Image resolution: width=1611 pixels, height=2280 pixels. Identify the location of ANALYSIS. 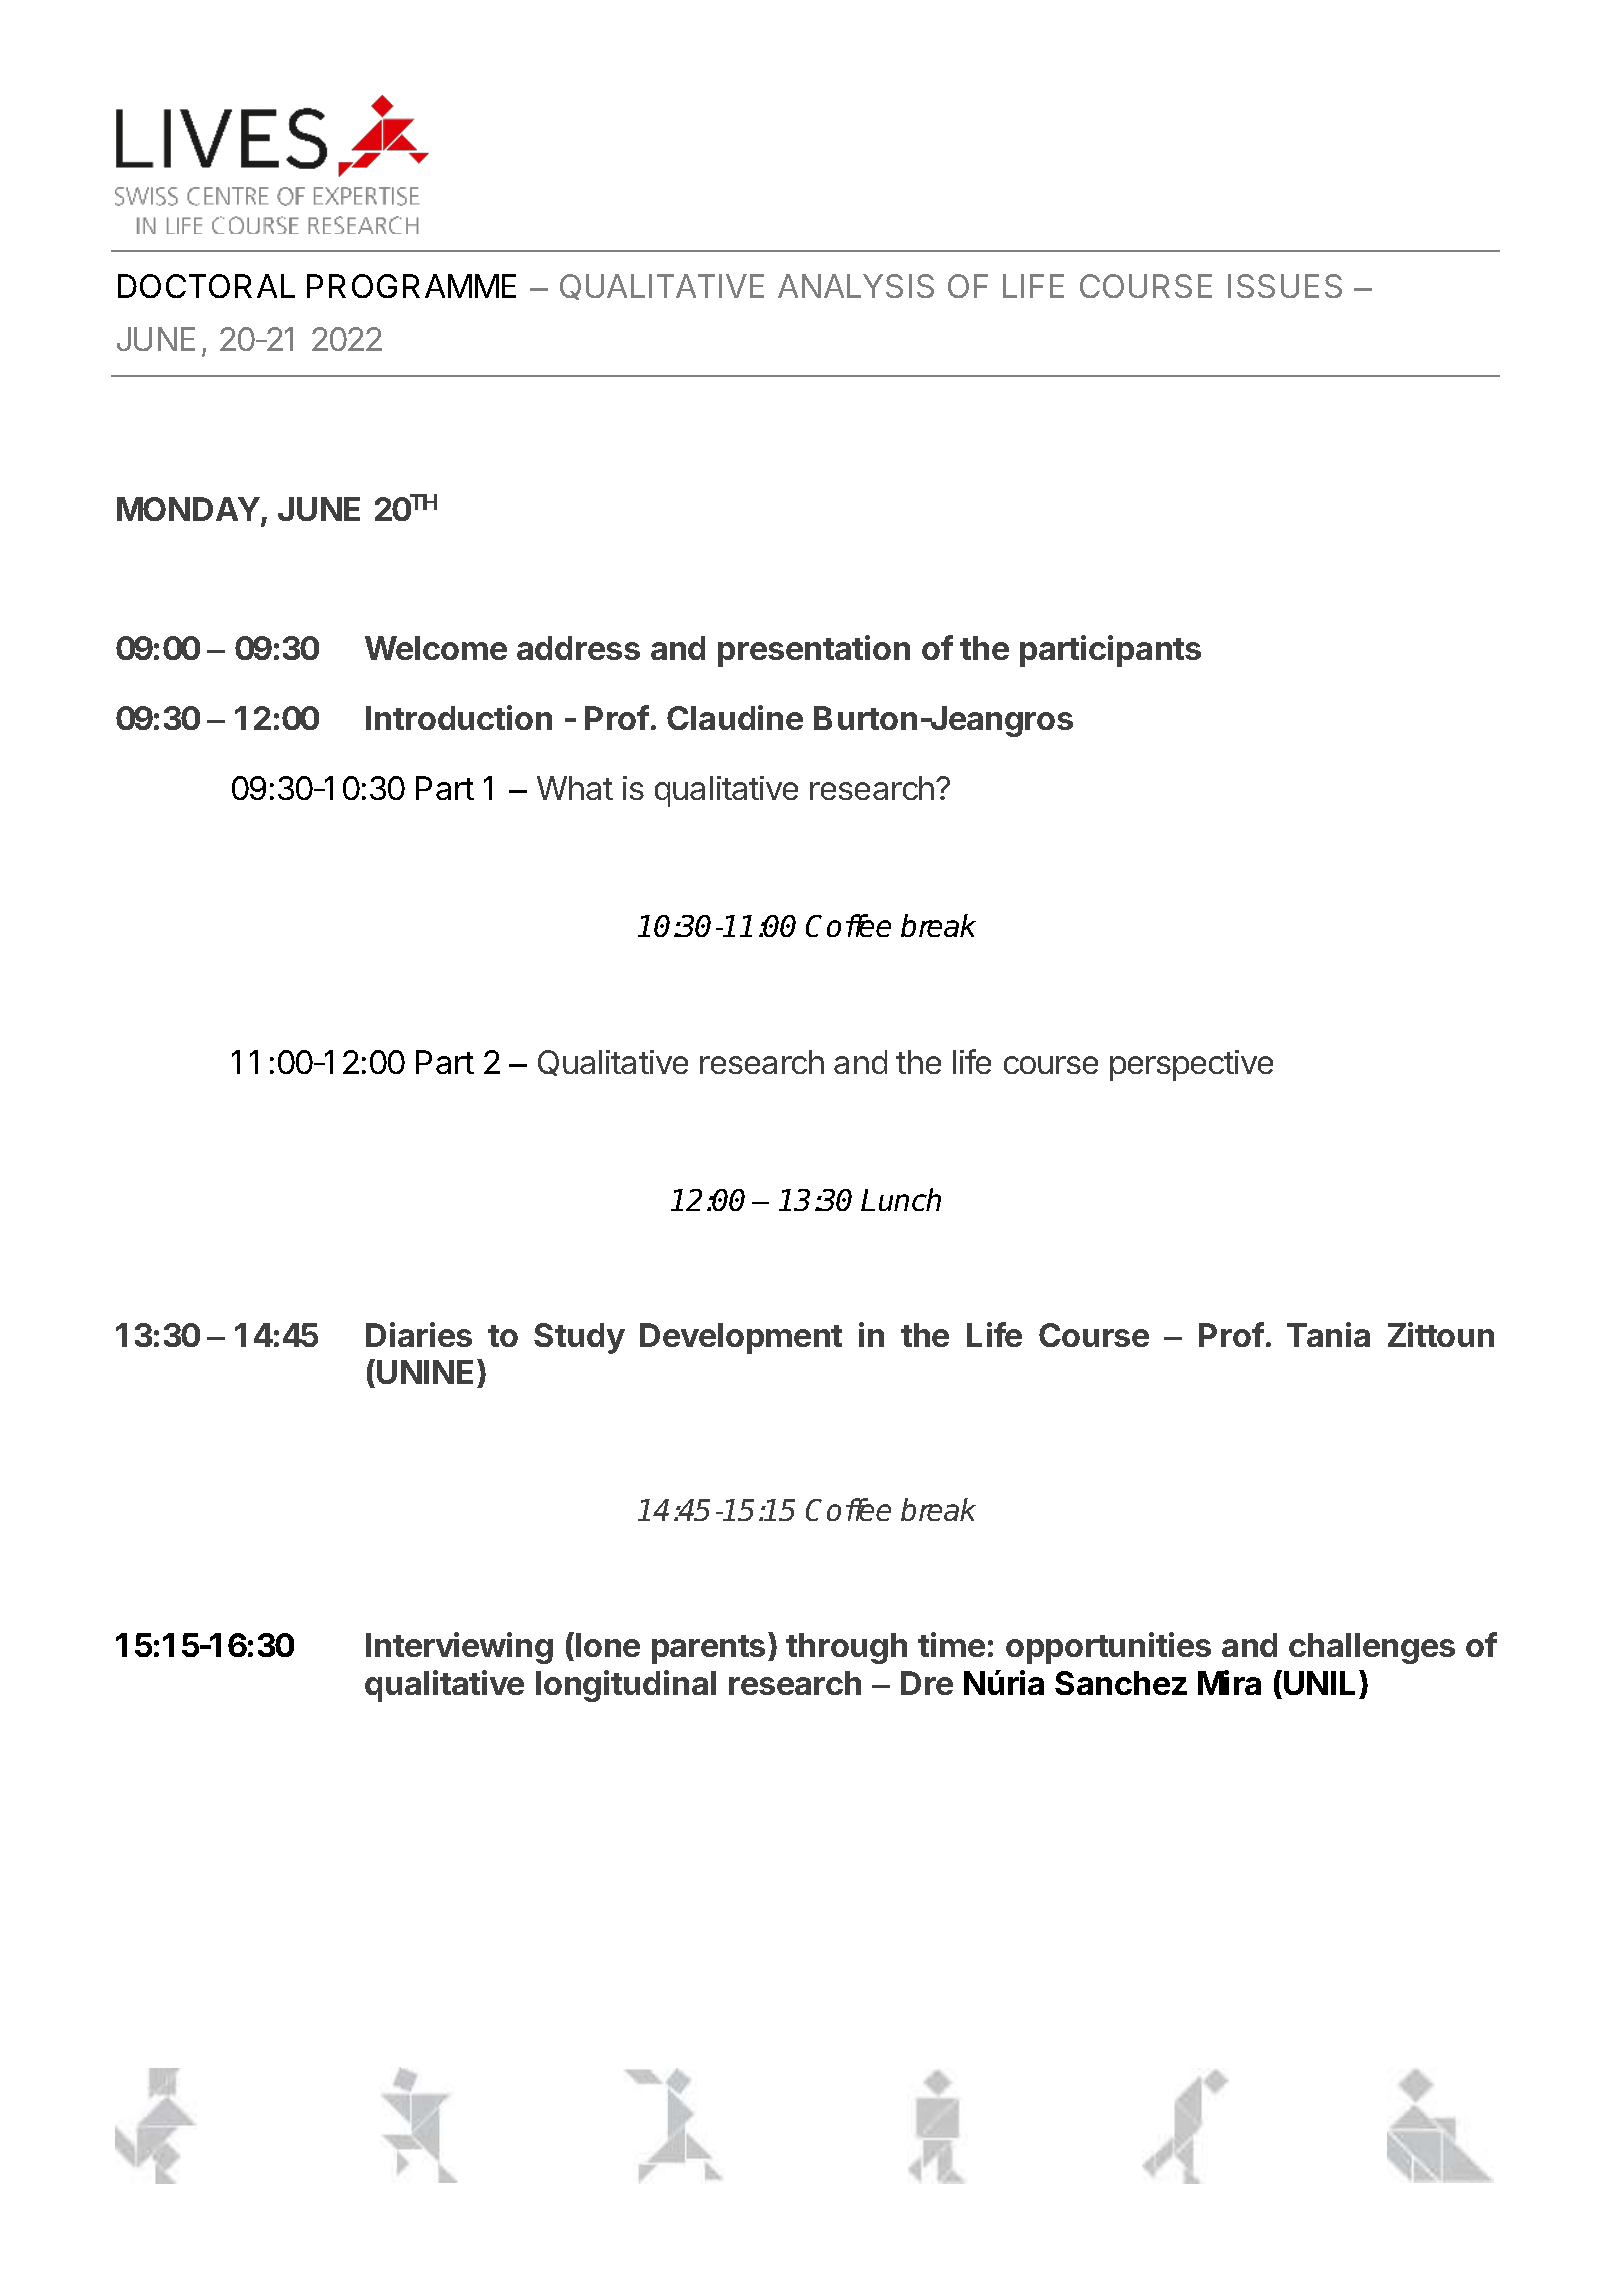
(856, 286).
